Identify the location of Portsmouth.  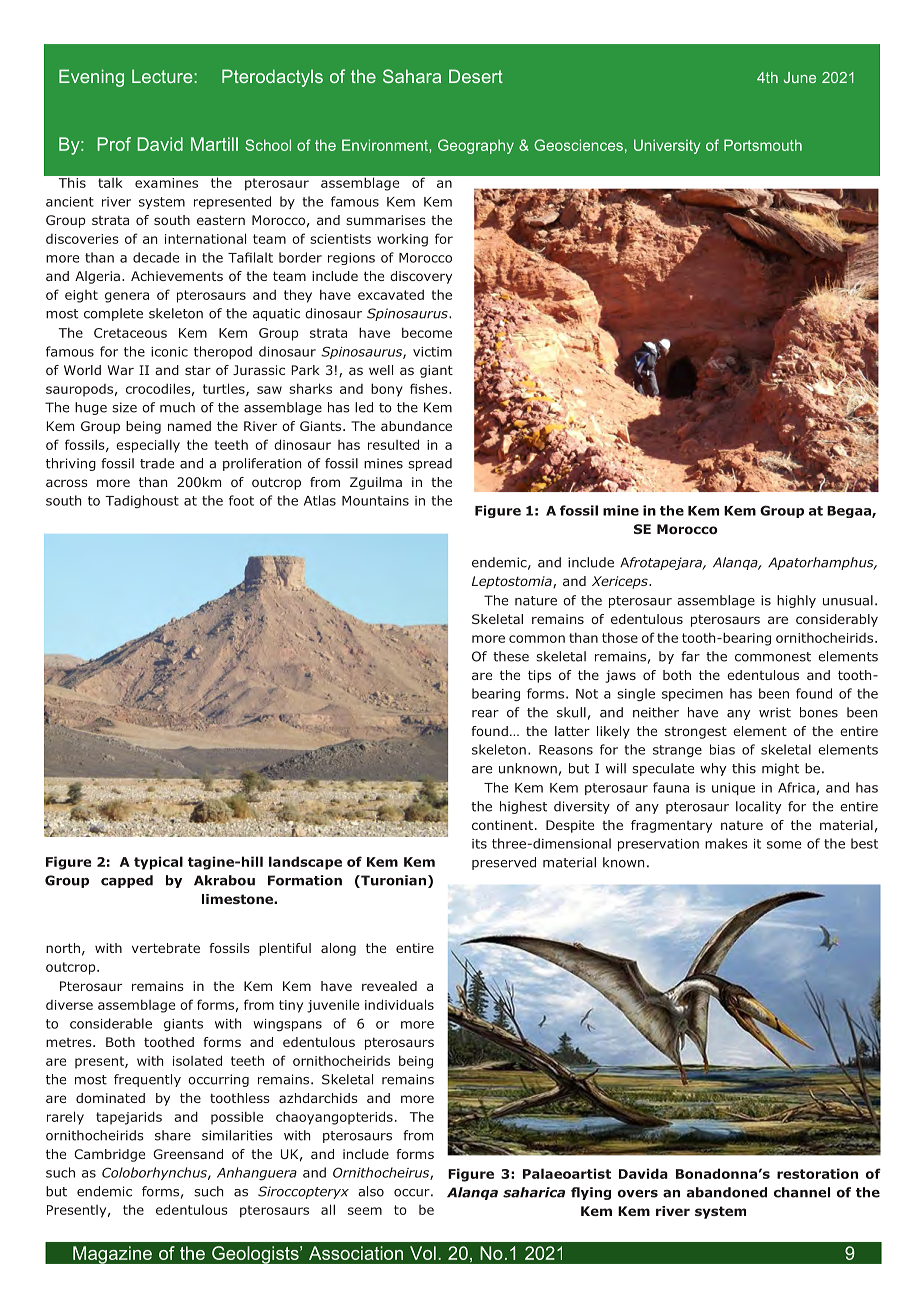
(763, 145).
